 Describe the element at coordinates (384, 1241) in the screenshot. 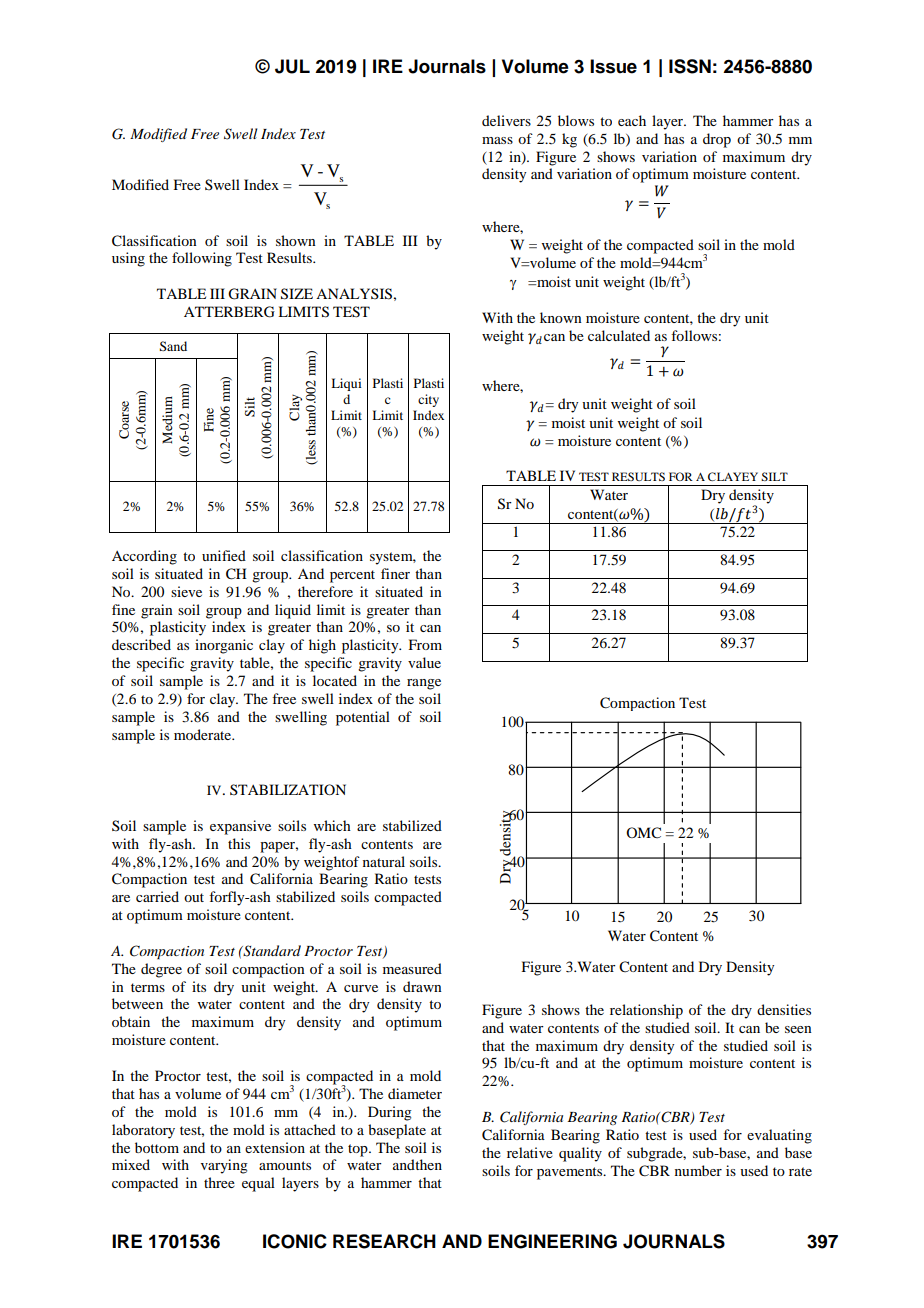

I see `RESEARCH` at that location.
